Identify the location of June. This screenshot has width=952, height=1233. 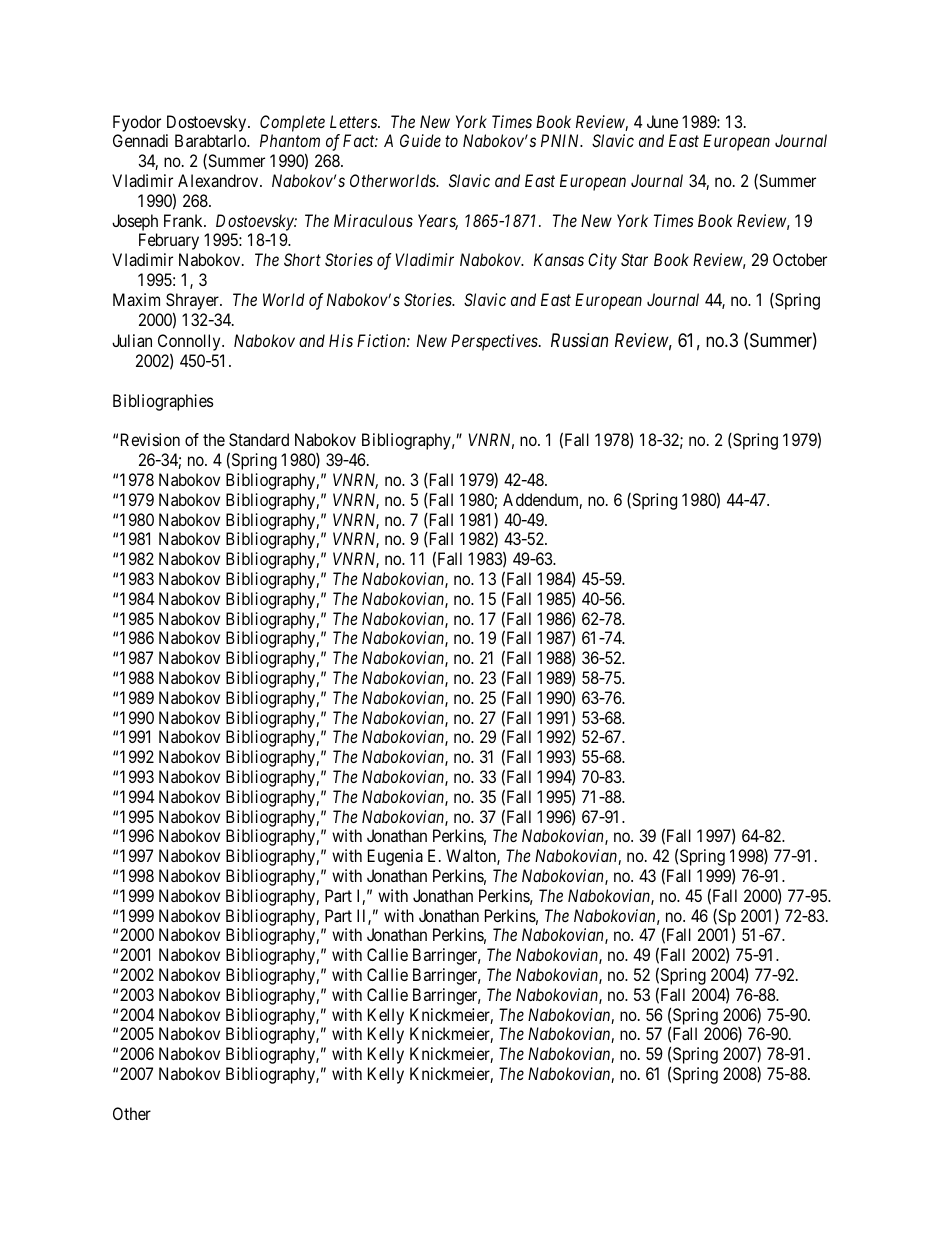
(662, 121).
